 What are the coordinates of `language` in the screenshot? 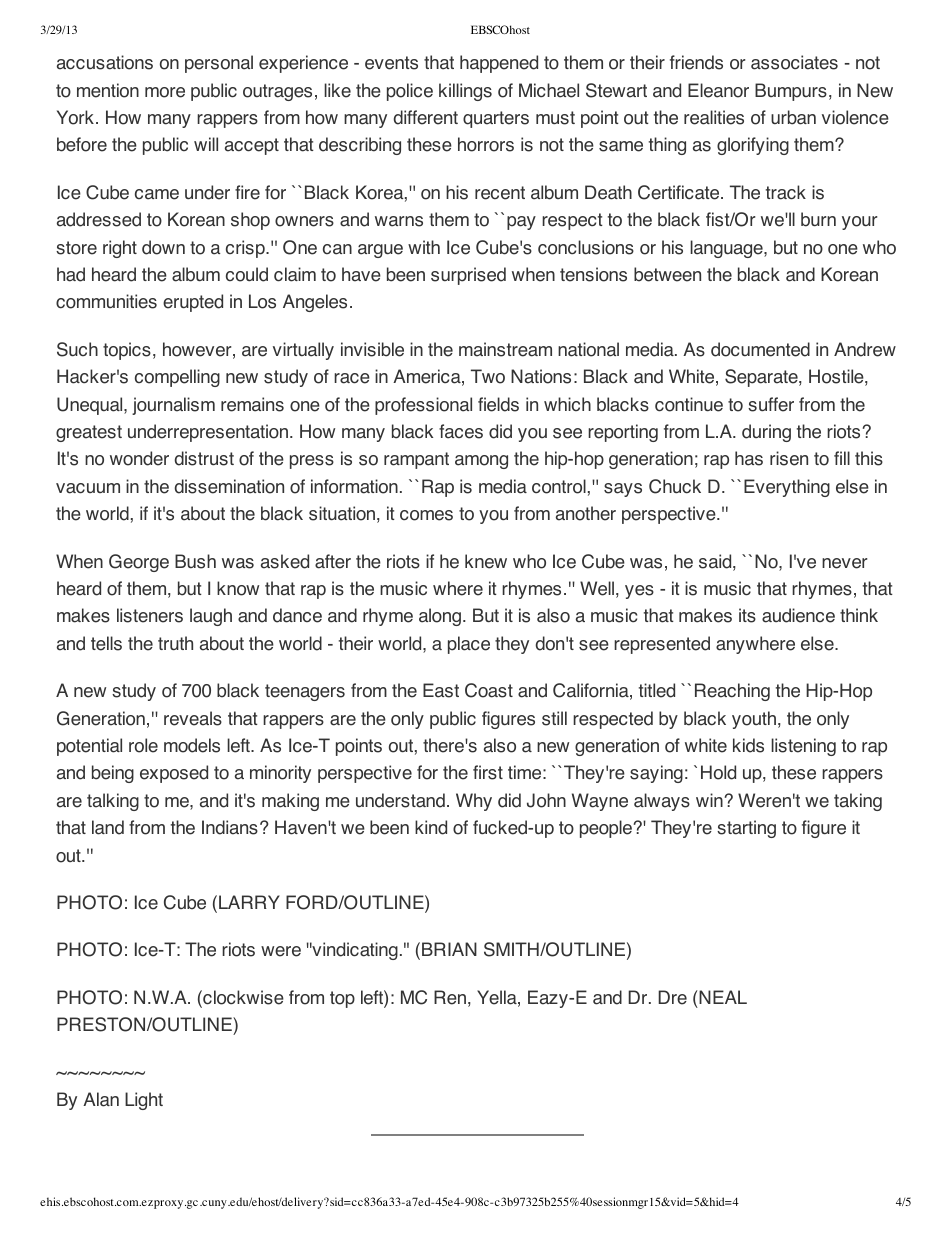 It's located at (727, 249).
